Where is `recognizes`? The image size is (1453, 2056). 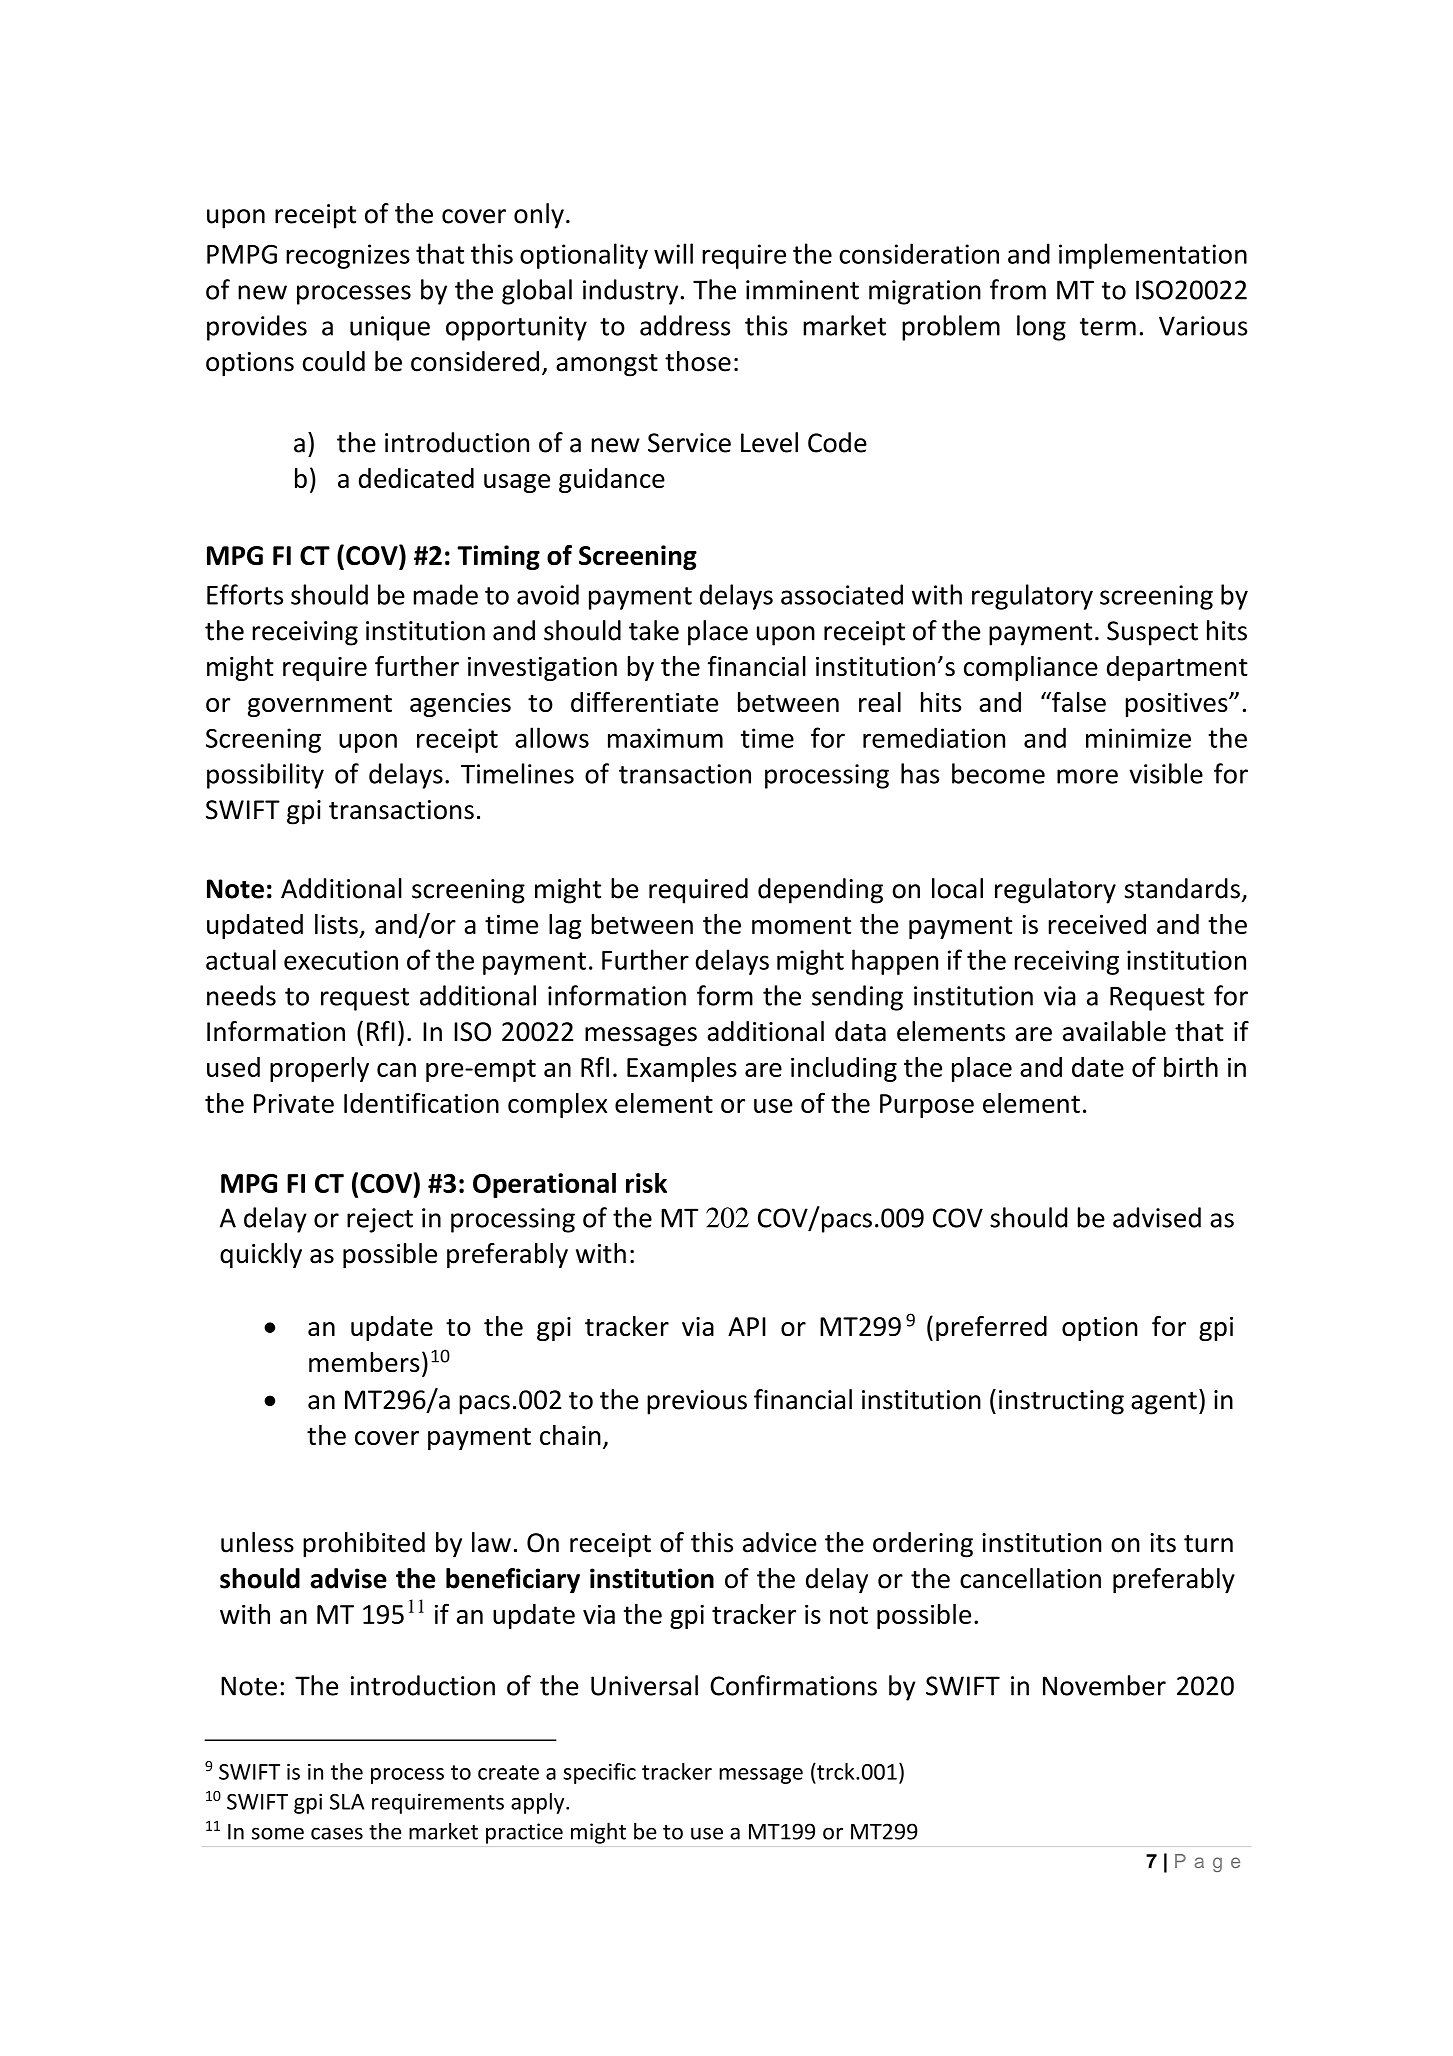 recognizes is located at coordinates (348, 256).
